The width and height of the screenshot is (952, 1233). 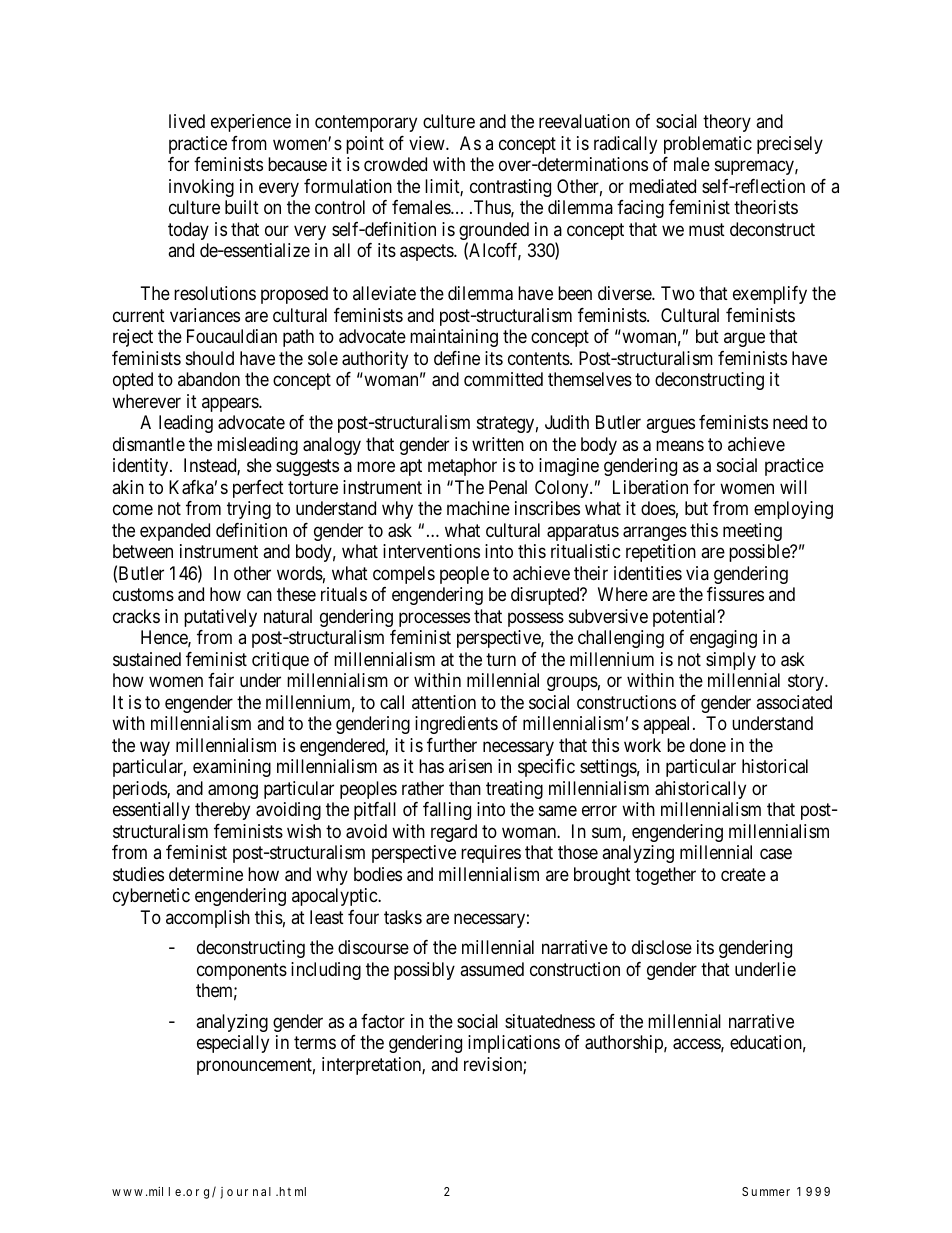 What do you see at coordinates (680, 445) in the screenshot?
I see `means` at bounding box center [680, 445].
